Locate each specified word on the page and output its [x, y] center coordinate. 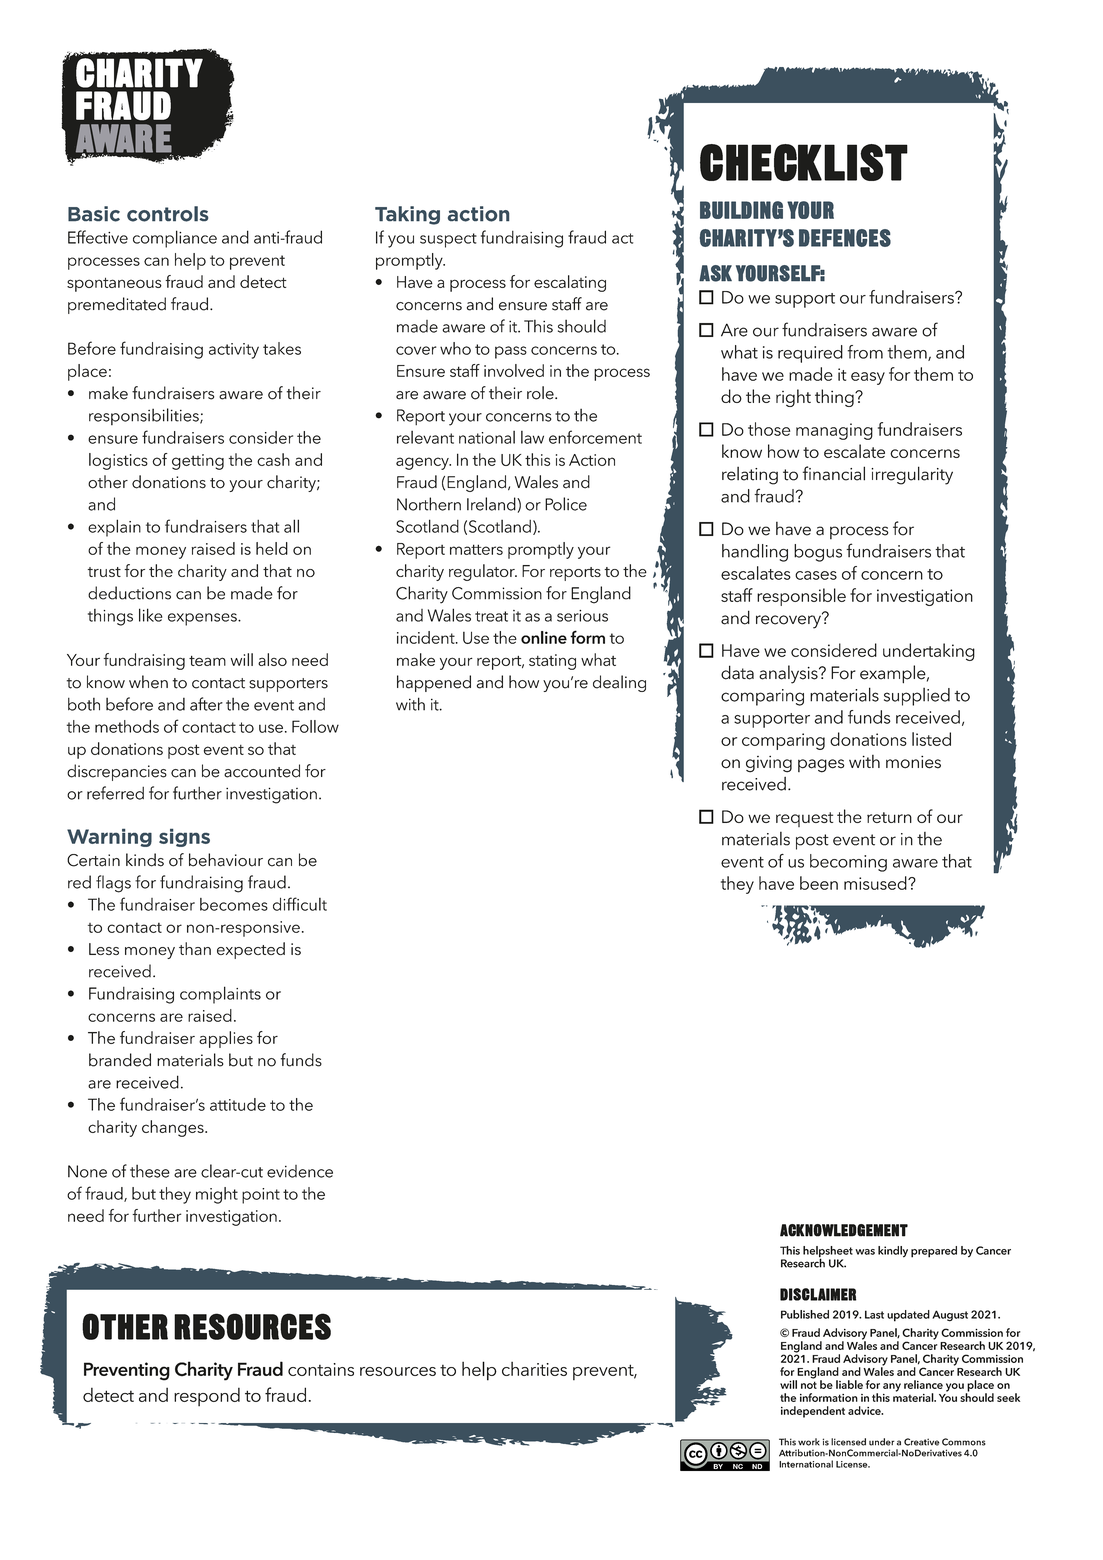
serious [582, 616]
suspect [448, 240]
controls [167, 214]
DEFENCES [845, 238]
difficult [300, 904]
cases [816, 575]
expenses [203, 619]
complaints [220, 995]
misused [876, 883]
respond [207, 1397]
